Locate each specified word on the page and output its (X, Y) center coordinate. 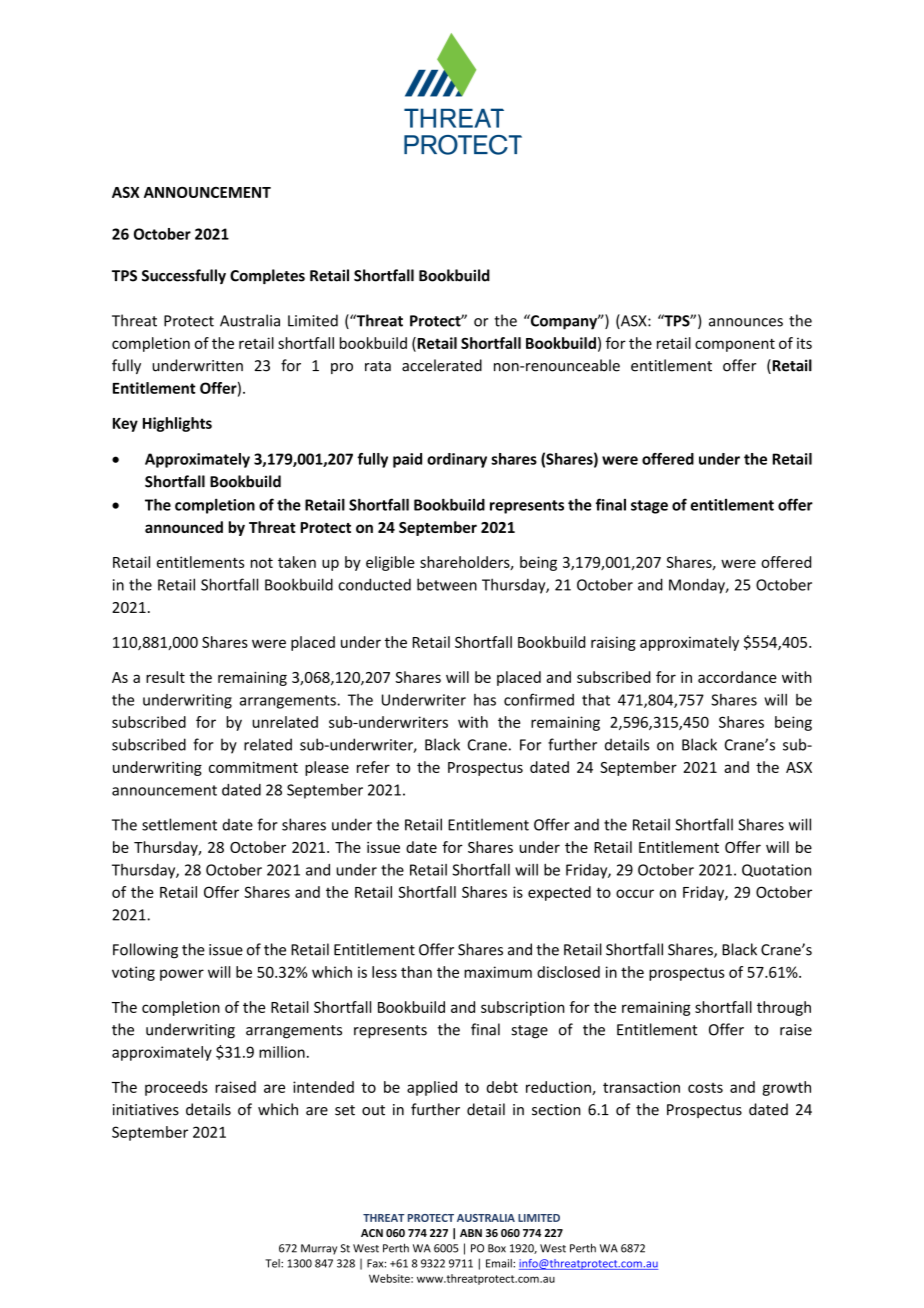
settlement (179, 824)
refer (373, 767)
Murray (319, 1249)
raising (613, 643)
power (182, 975)
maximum (498, 972)
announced (184, 527)
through (784, 1008)
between (447, 584)
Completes (267, 276)
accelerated (442, 365)
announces (746, 322)
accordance (737, 677)
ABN (471, 1233)
